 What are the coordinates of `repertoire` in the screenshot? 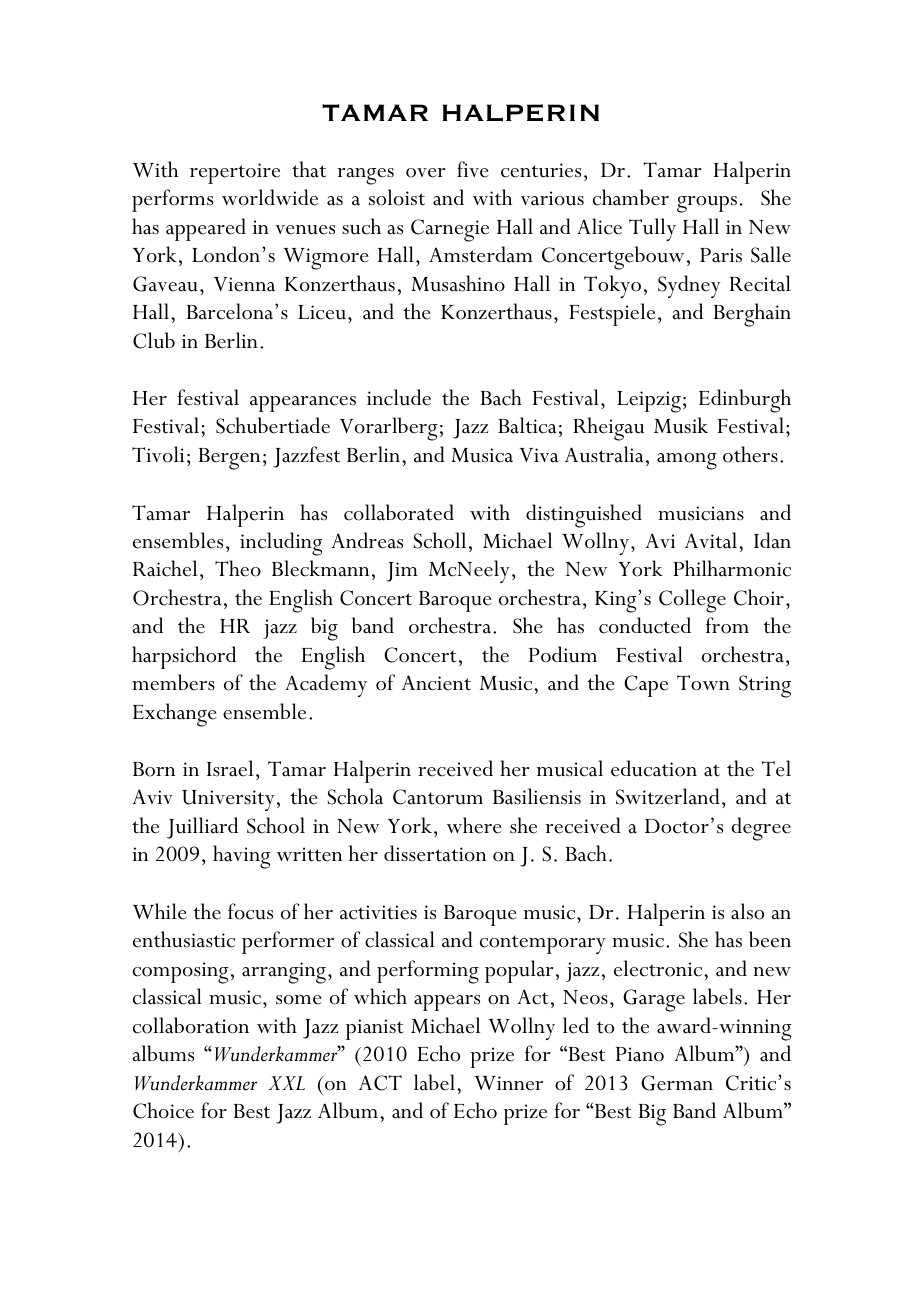 It's located at (235, 173).
